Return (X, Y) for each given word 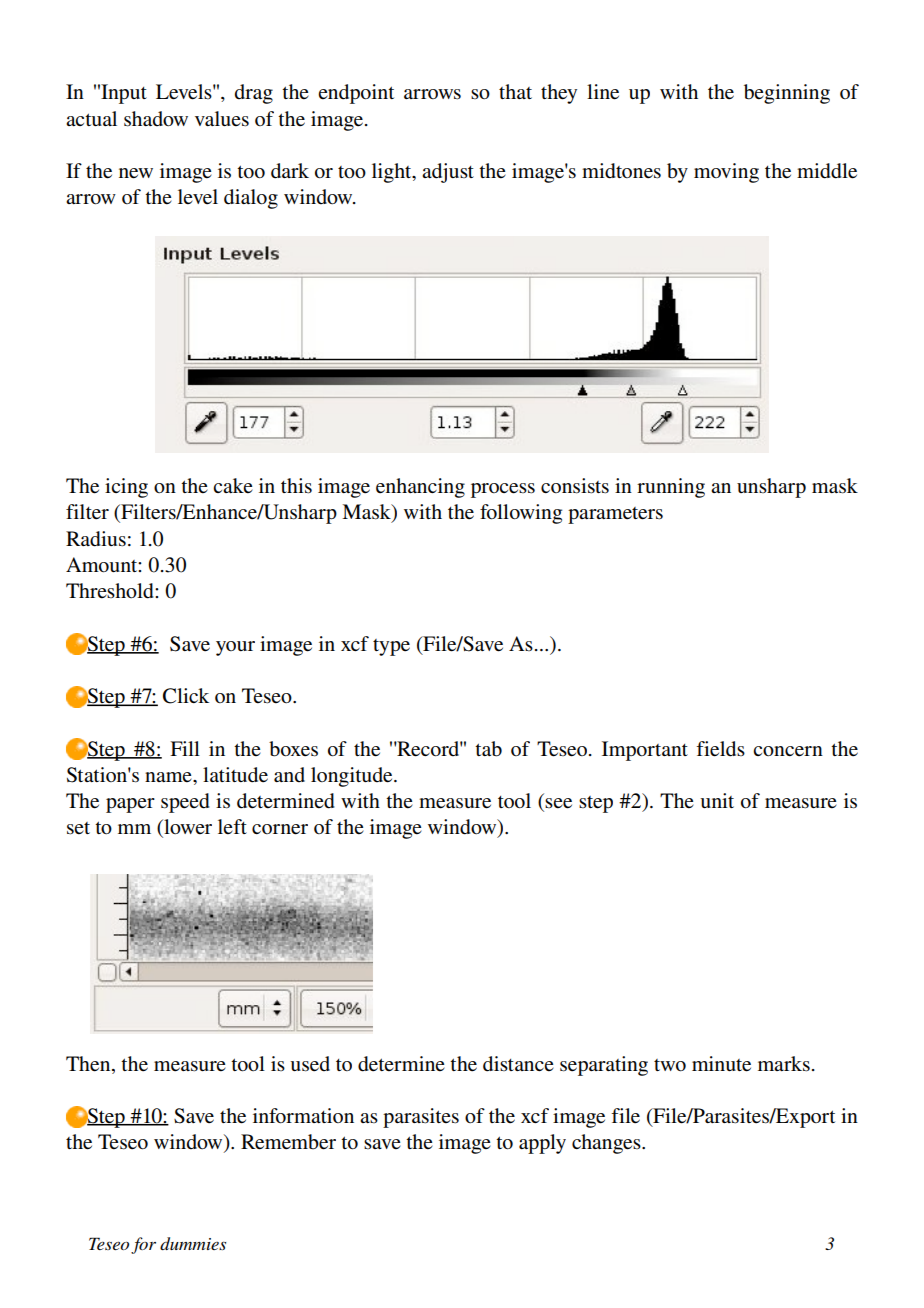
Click (186, 696)
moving (726, 173)
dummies (193, 1243)
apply (542, 1144)
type (391, 647)
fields (720, 749)
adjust (448, 173)
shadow (156, 119)
